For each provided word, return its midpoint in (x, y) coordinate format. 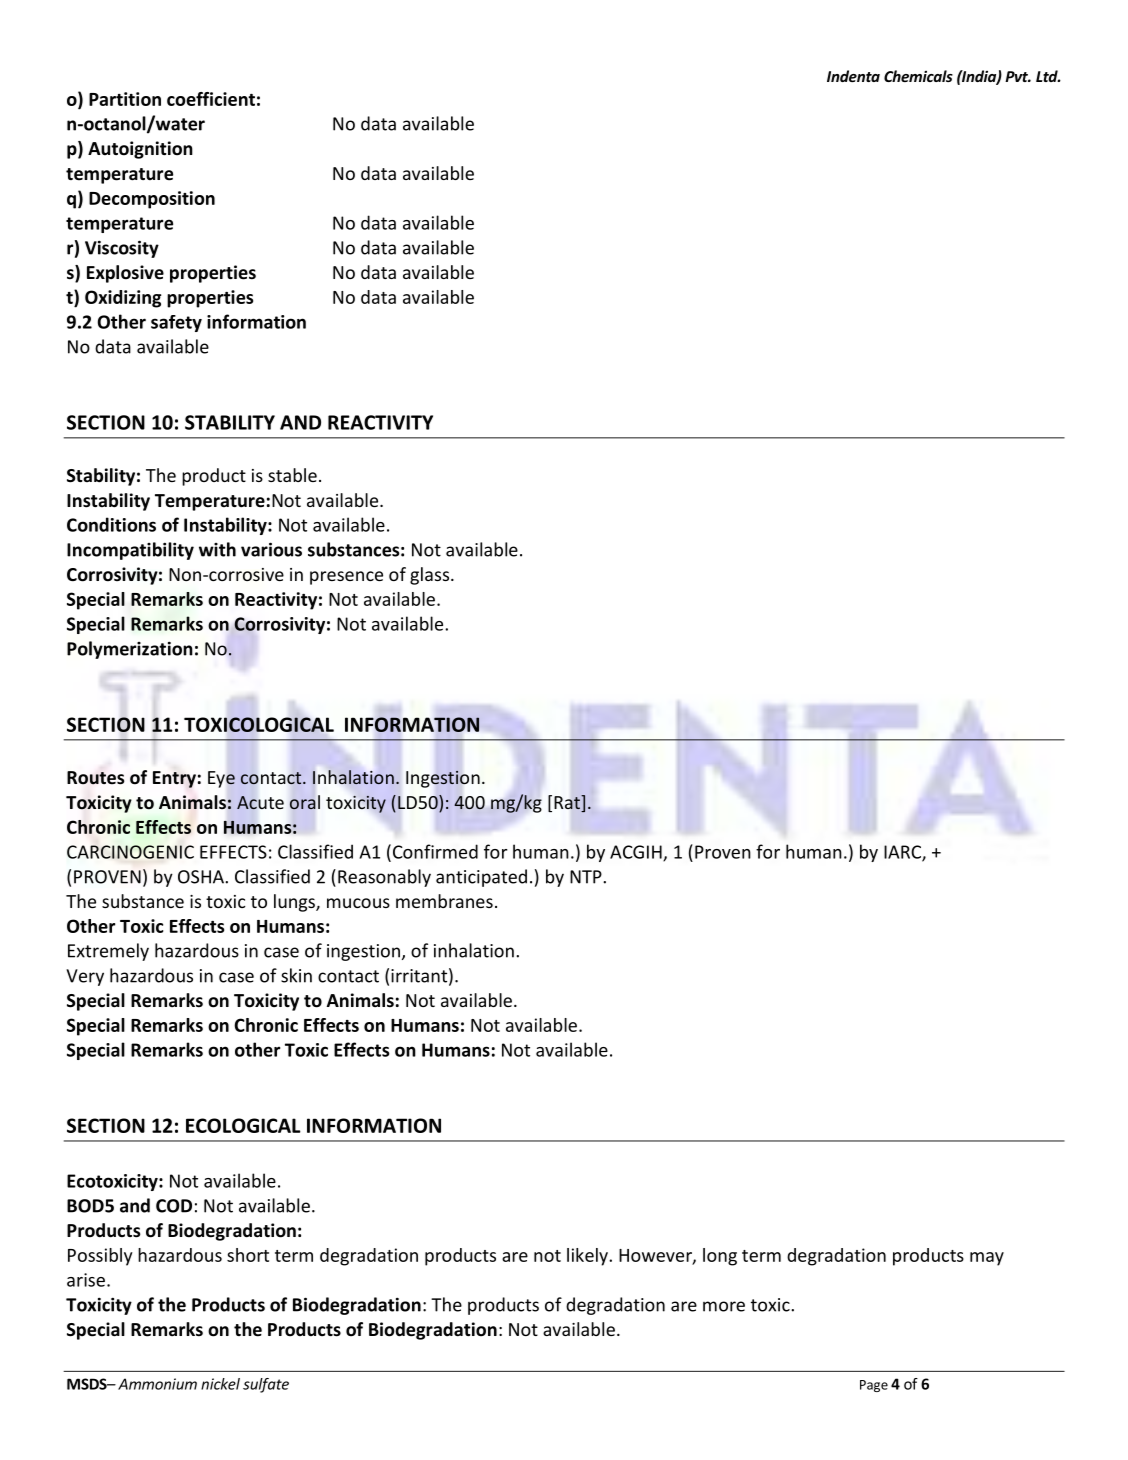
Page (874, 1386)
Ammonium (157, 1384)
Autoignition (140, 150)
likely (588, 1257)
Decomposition (152, 200)
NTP (587, 877)
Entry (174, 779)
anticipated (481, 878)
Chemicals (918, 76)
